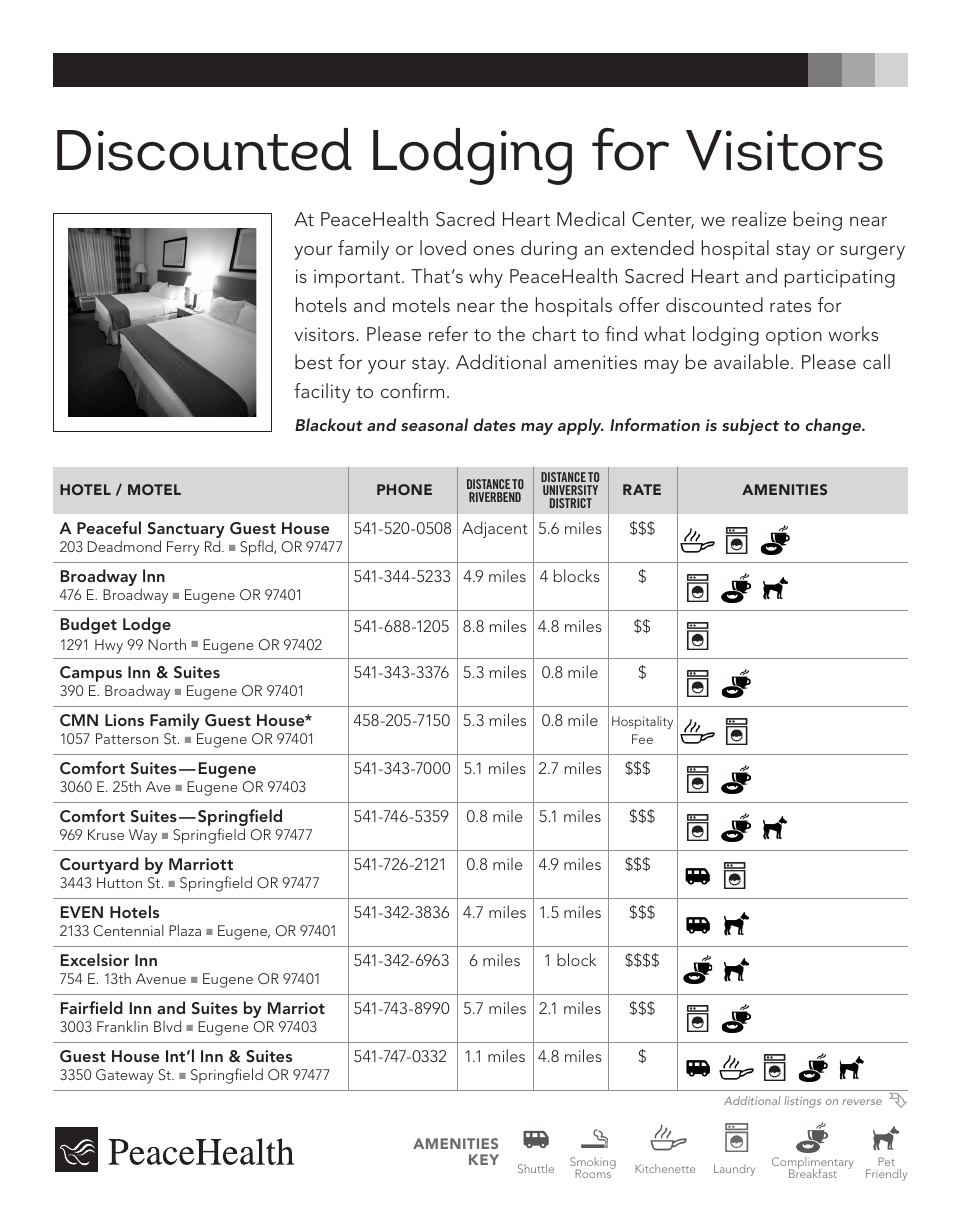  Describe the element at coordinates (495, 424) in the image. I see `dates` at that location.
